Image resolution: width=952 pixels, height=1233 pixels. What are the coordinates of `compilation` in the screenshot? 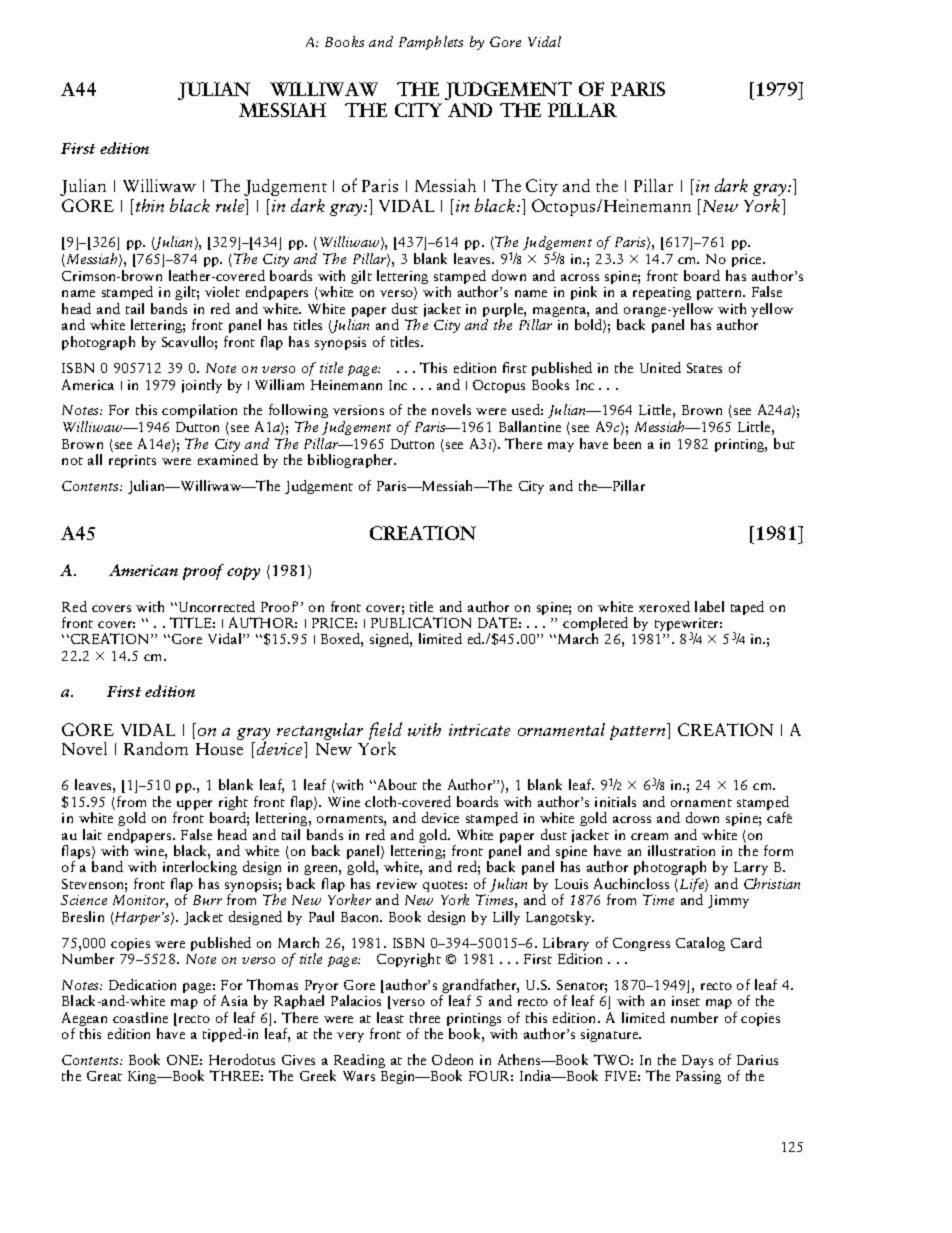 It's located at (199, 411).
